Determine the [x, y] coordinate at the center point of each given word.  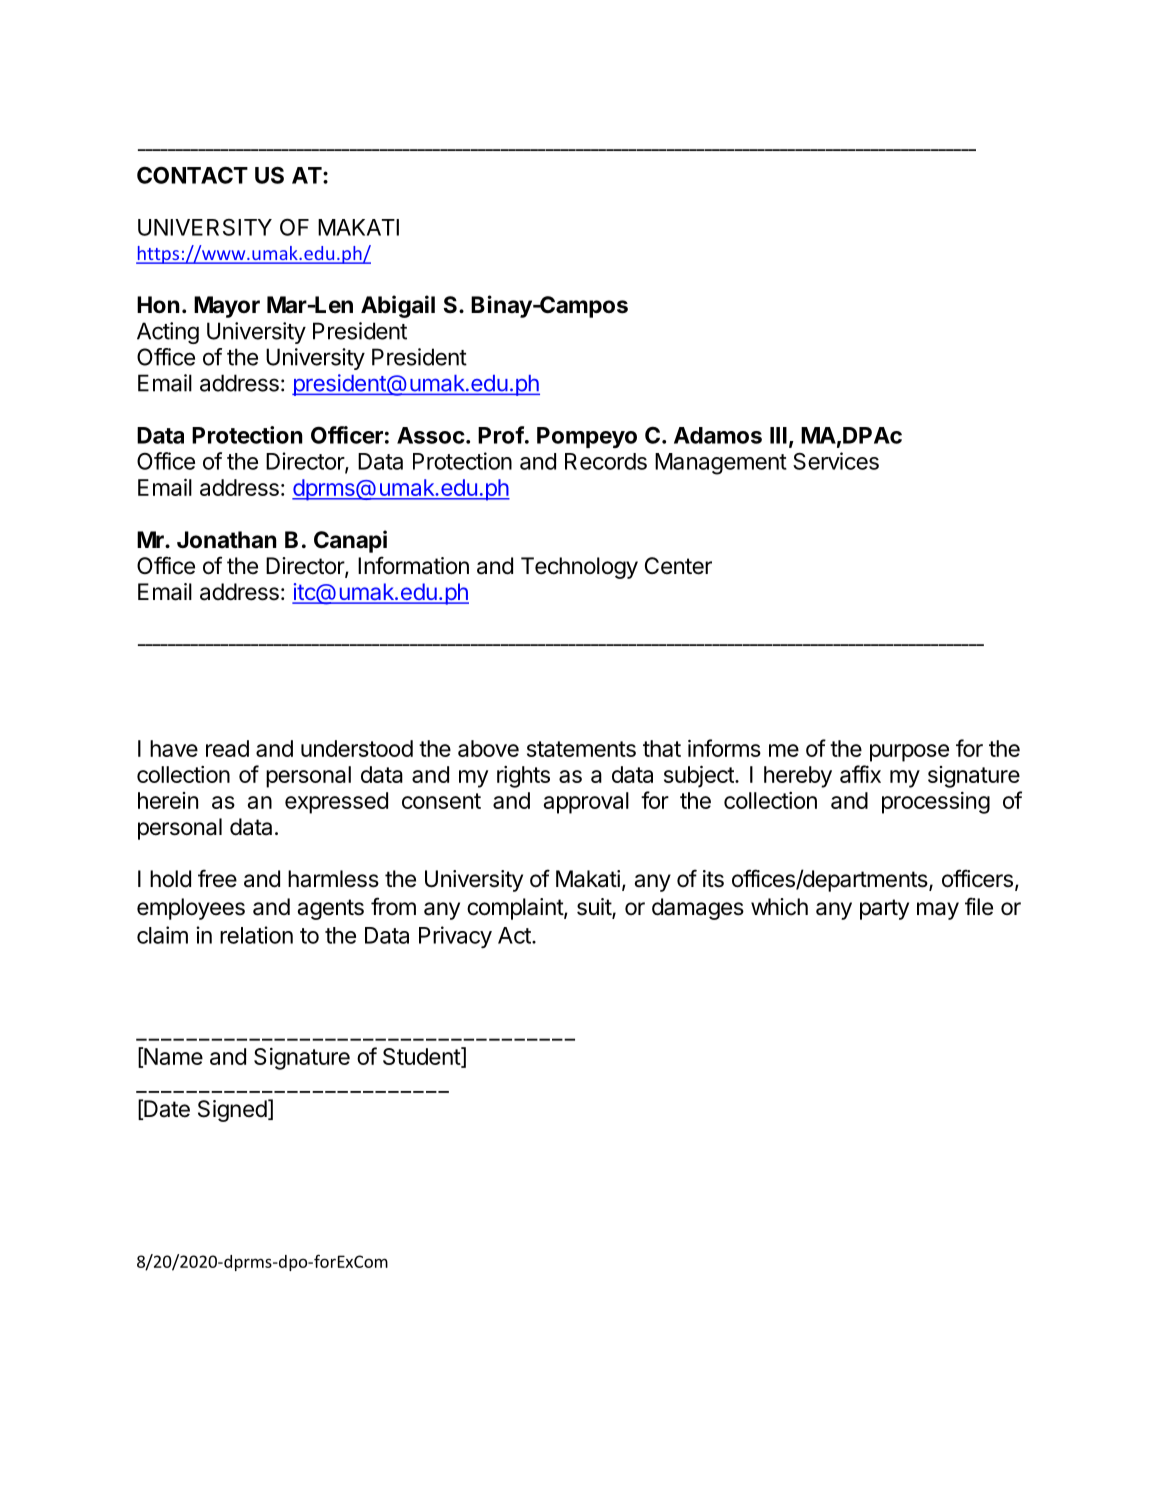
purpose [909, 753]
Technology [579, 568]
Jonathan [227, 540]
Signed [232, 1111]
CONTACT [192, 175]
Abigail [398, 306]
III [778, 435]
